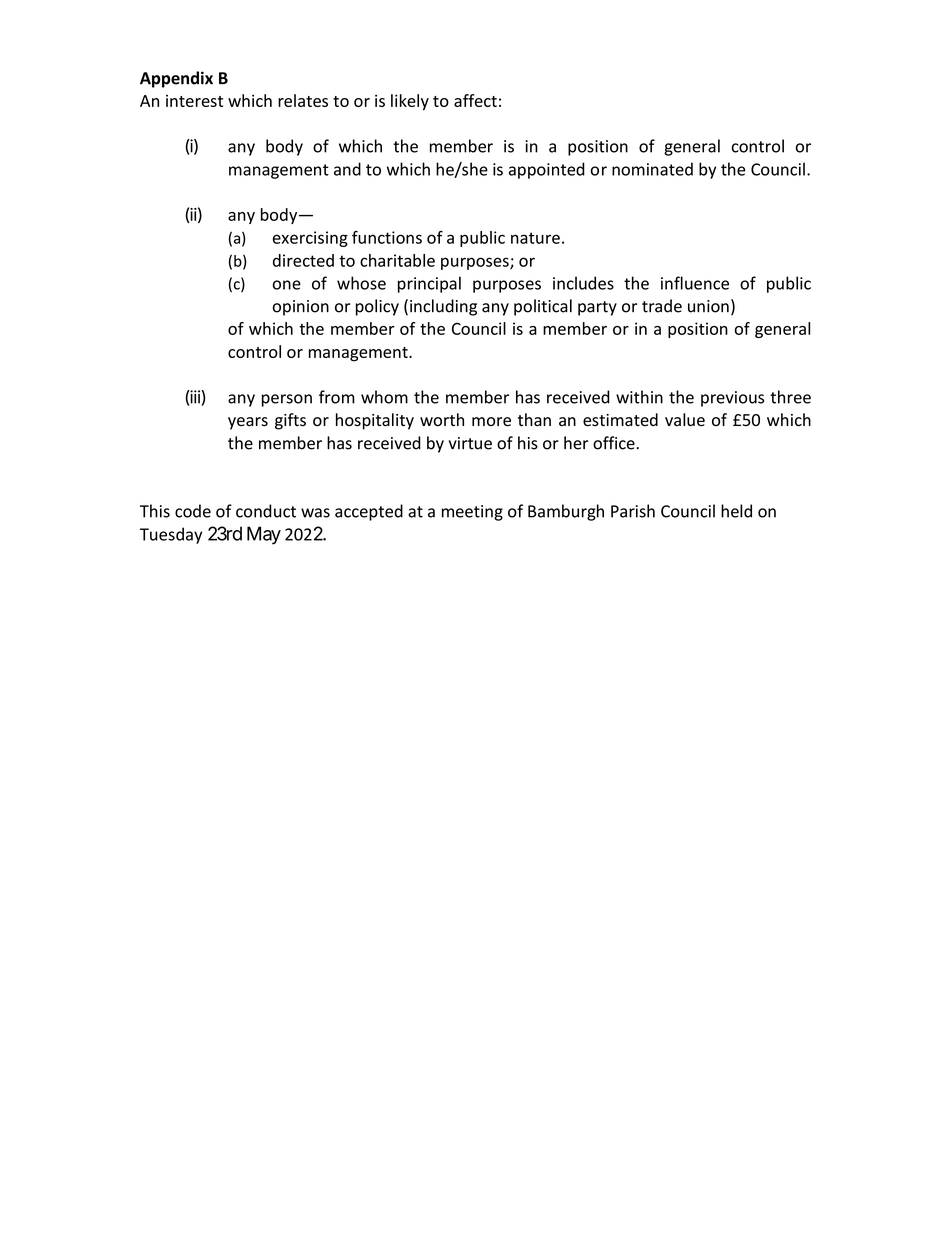  I want to click on conduct, so click(266, 511).
